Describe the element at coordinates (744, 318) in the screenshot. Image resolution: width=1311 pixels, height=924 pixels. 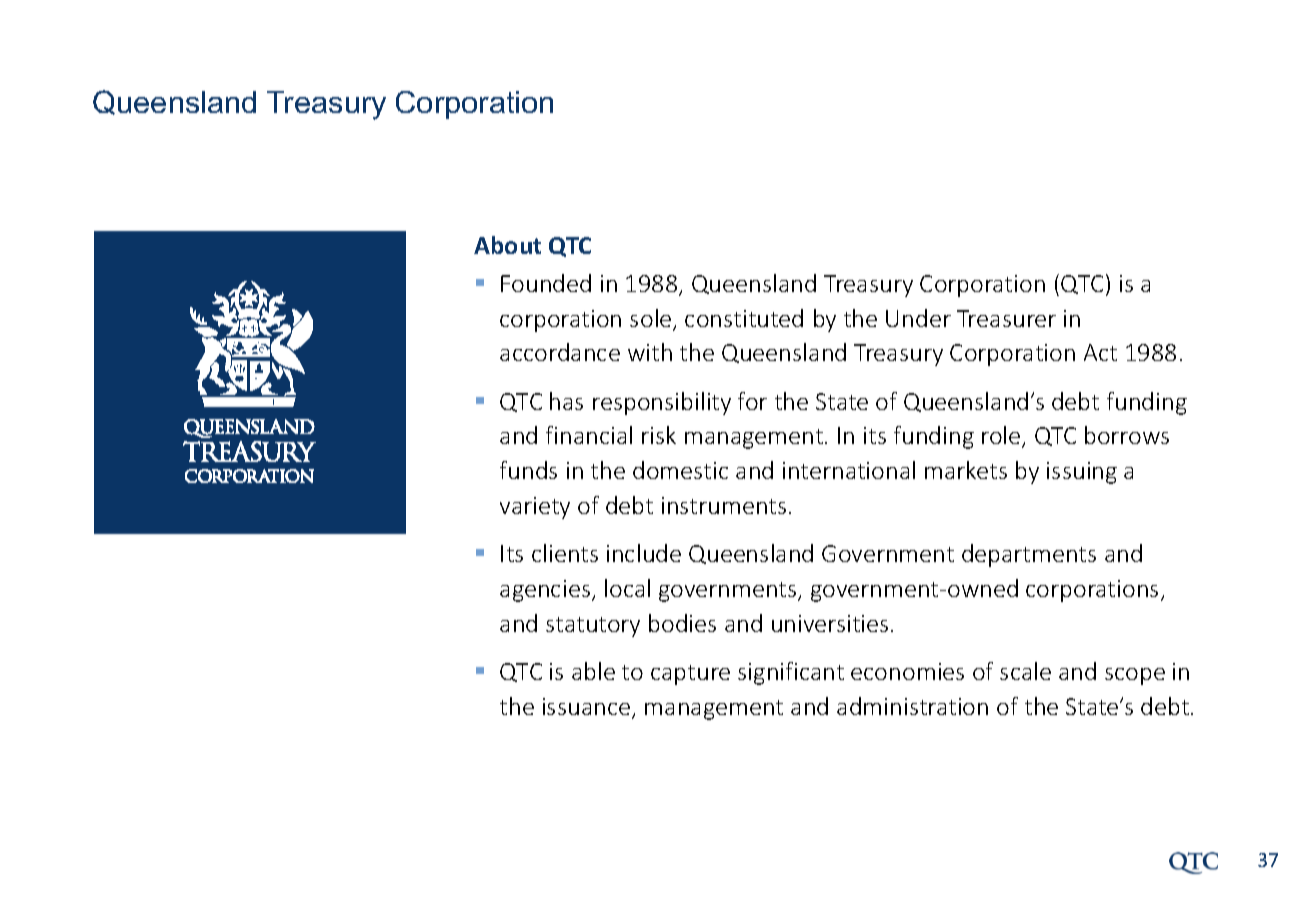
I see `constituted` at that location.
